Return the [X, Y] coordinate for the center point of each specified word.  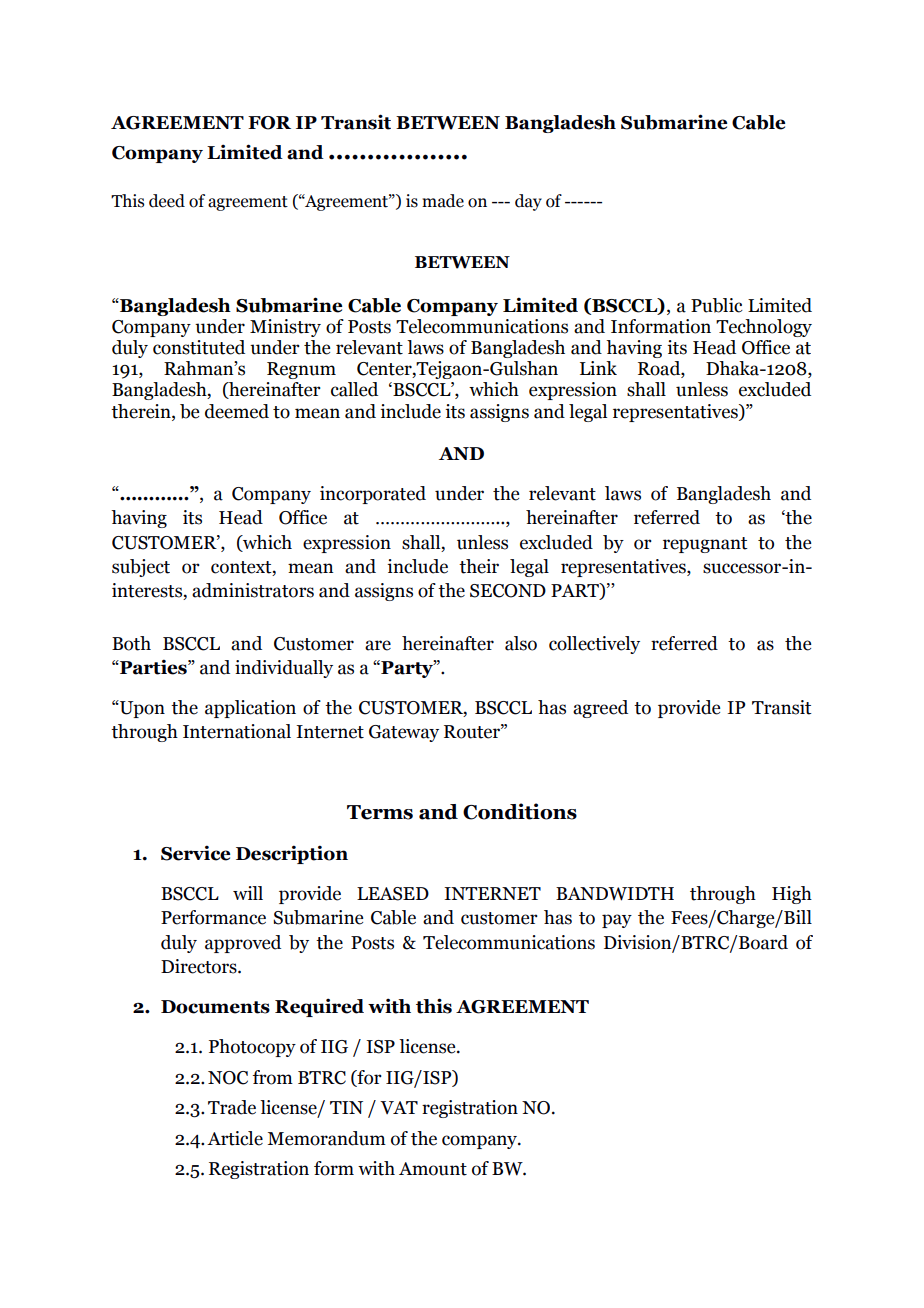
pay [617, 921]
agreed [600, 709]
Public [717, 305]
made [443, 201]
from [273, 1077]
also [521, 643]
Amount [433, 1169]
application [250, 709]
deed [167, 201]
